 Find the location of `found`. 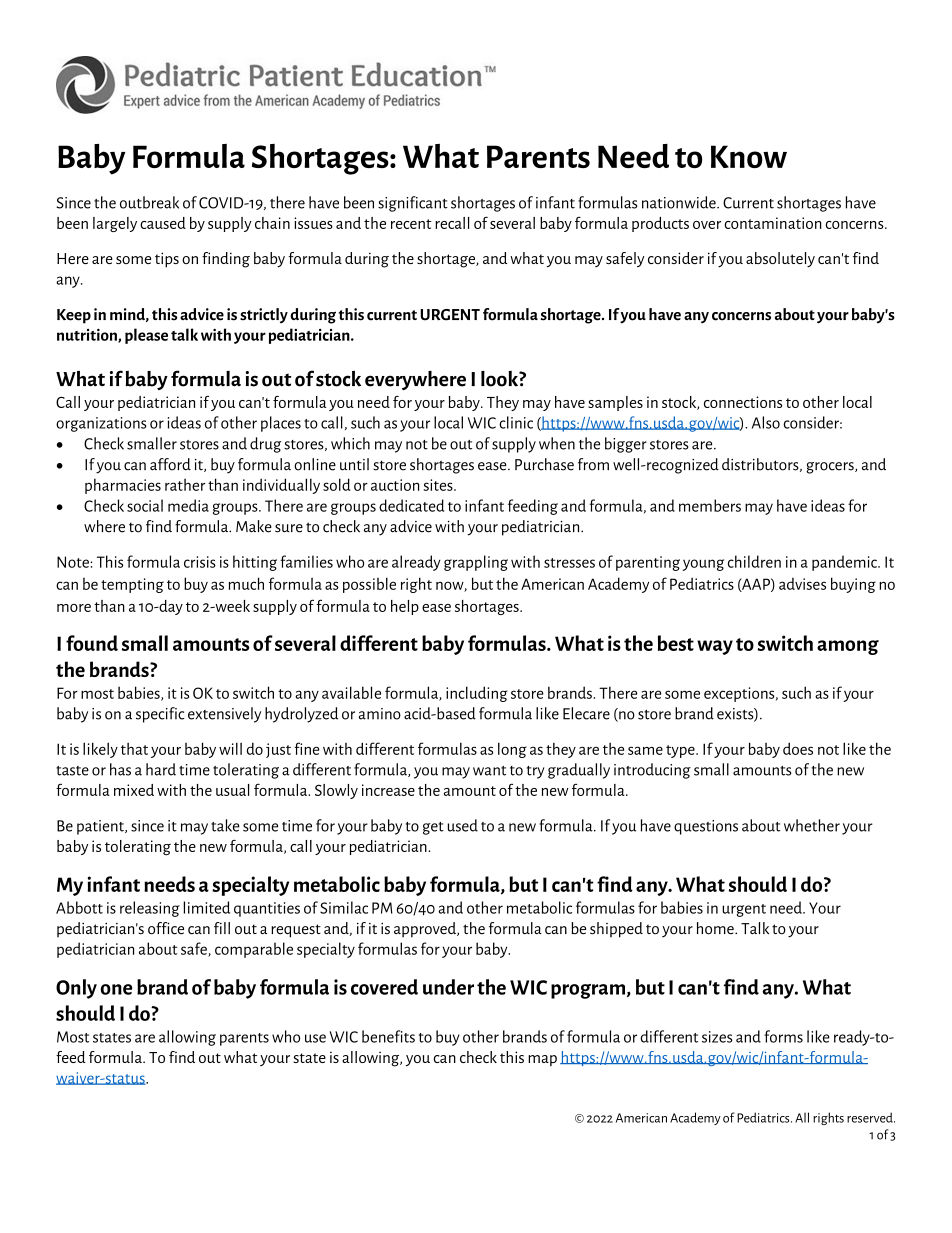

found is located at coordinates (92, 643).
